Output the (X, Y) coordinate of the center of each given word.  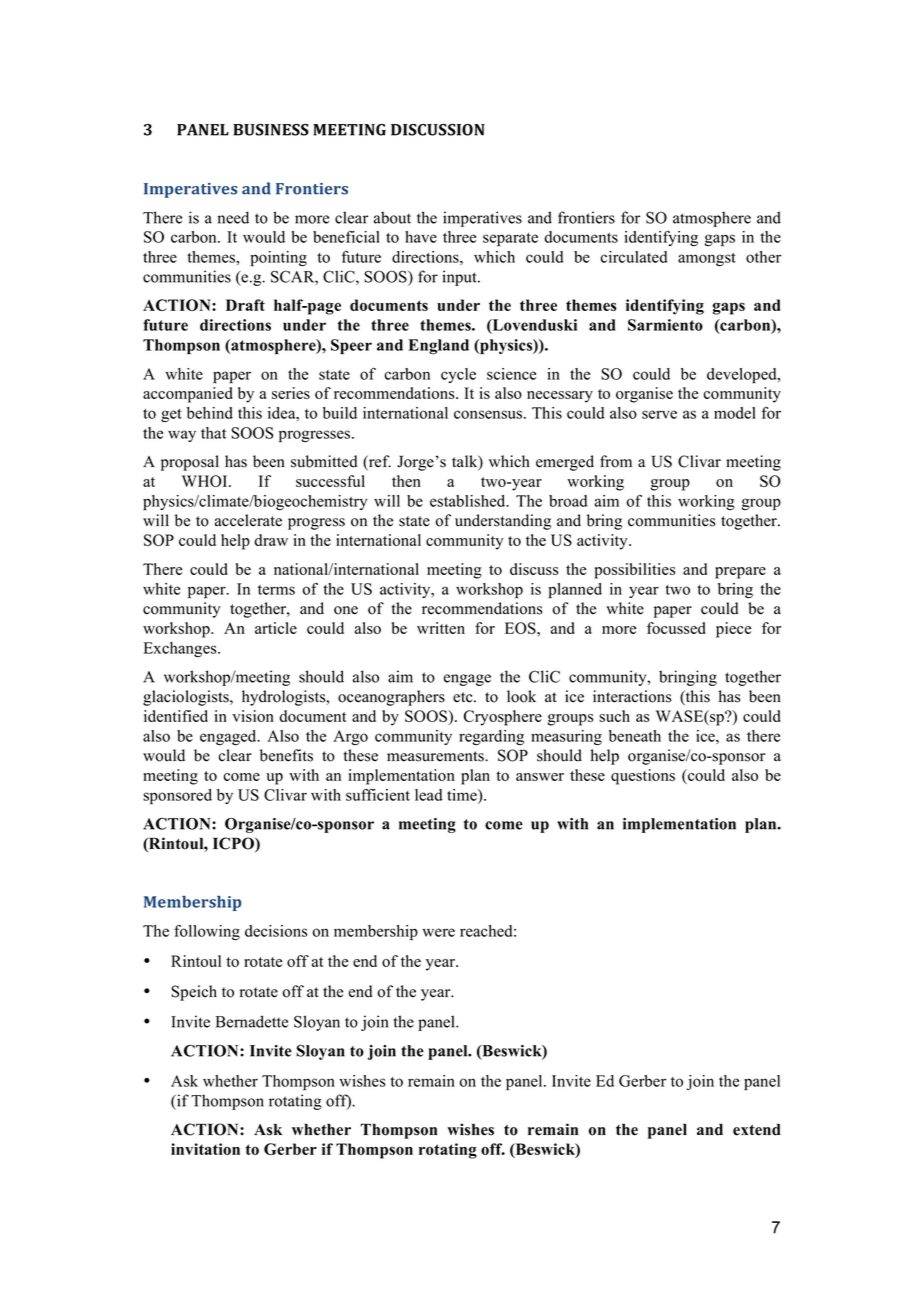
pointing (278, 258)
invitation (205, 1149)
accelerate (248, 520)
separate (510, 239)
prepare (740, 573)
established (469, 501)
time (463, 795)
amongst (707, 259)
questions (643, 777)
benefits (286, 755)
